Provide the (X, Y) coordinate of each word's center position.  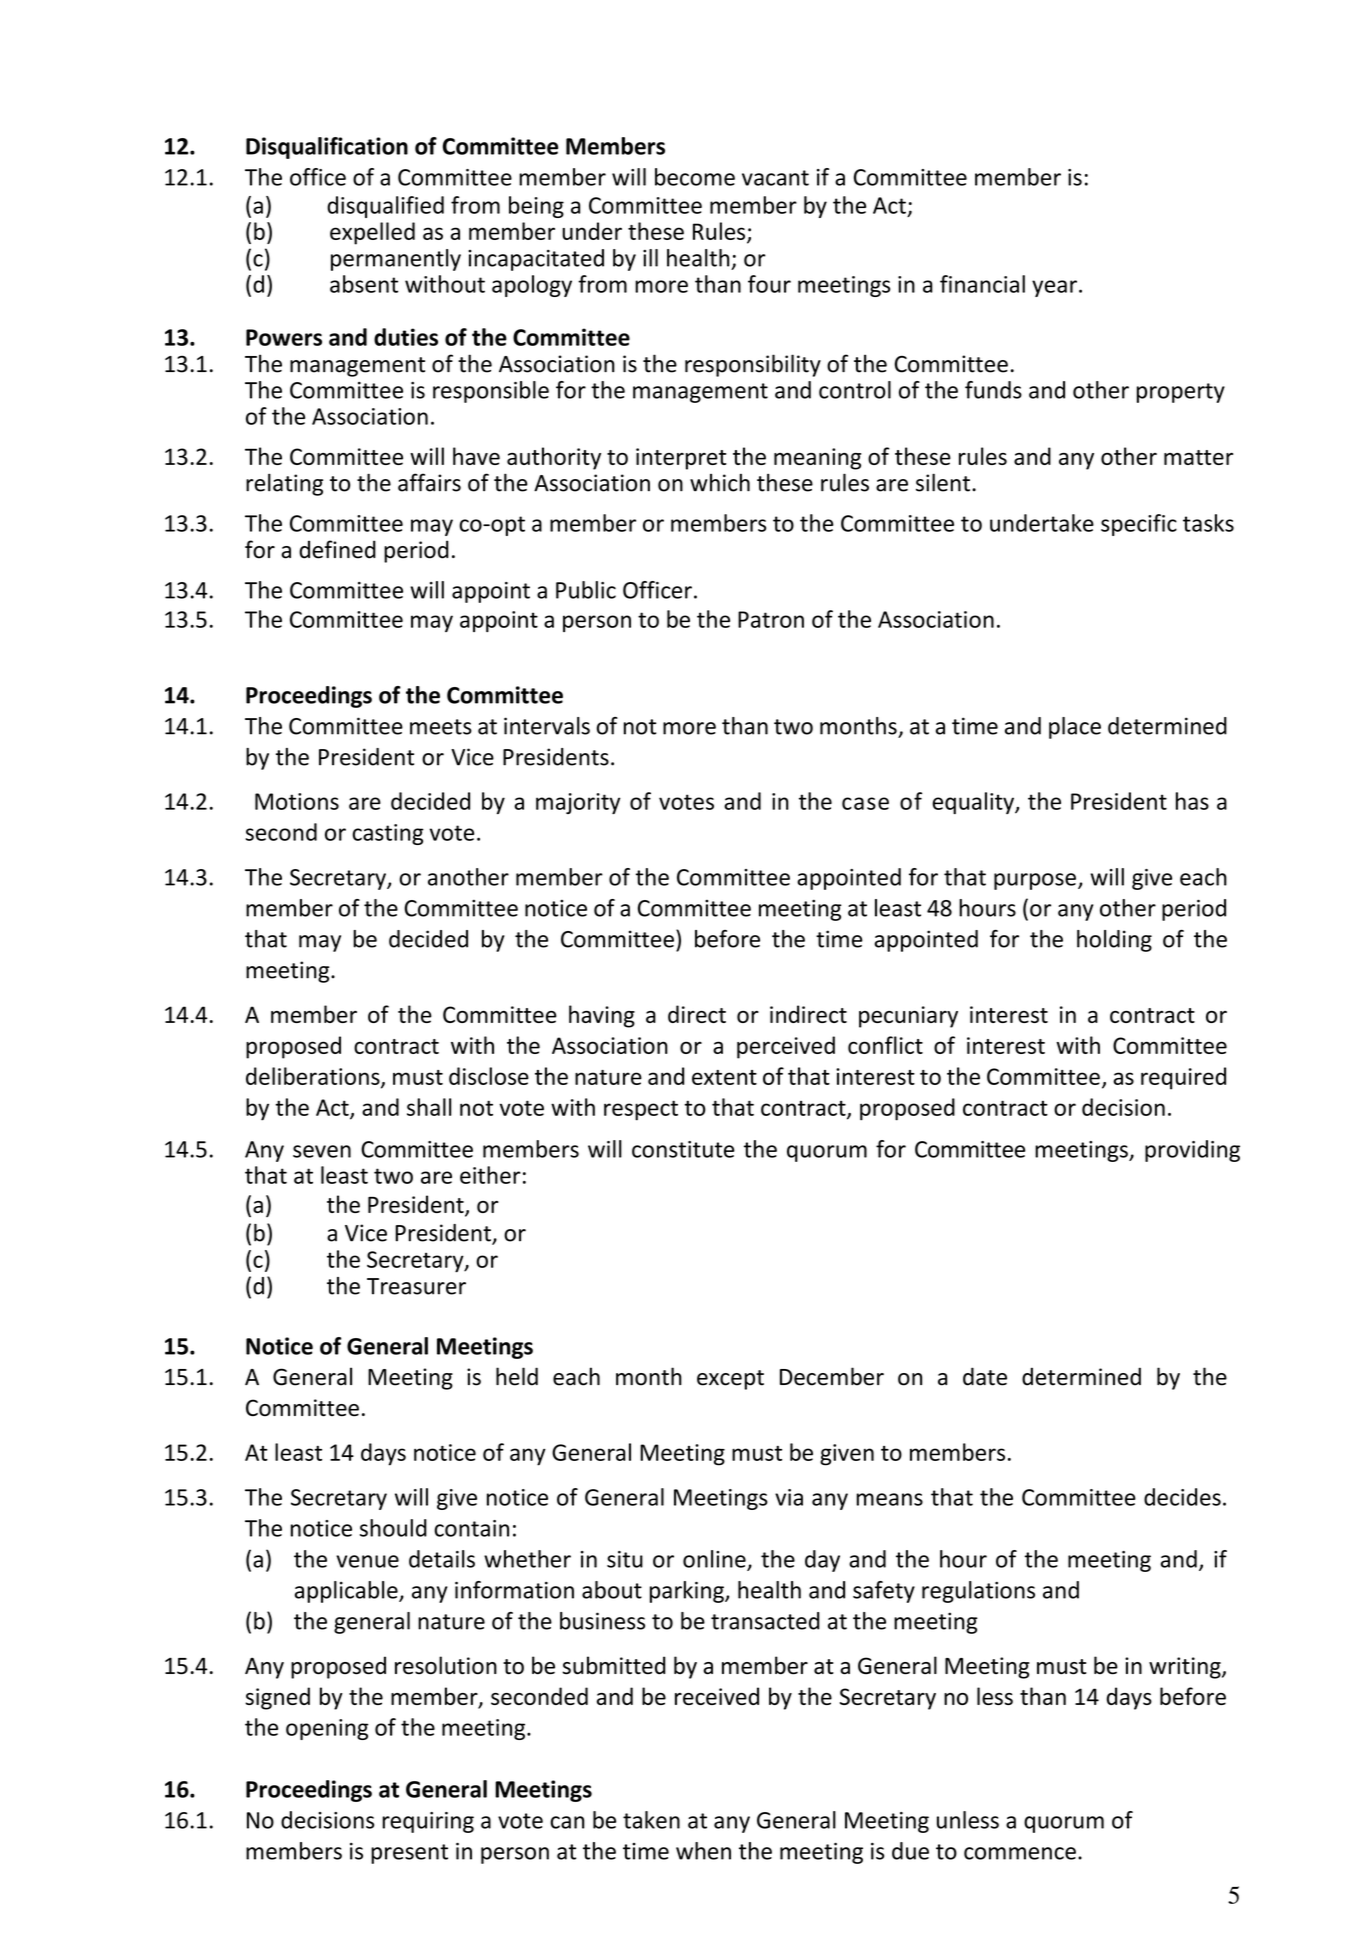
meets (441, 727)
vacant (775, 178)
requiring (428, 1822)
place (1075, 728)
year (1054, 288)
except (730, 1380)
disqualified (385, 207)
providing (1192, 1151)
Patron (771, 619)
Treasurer (416, 1286)
